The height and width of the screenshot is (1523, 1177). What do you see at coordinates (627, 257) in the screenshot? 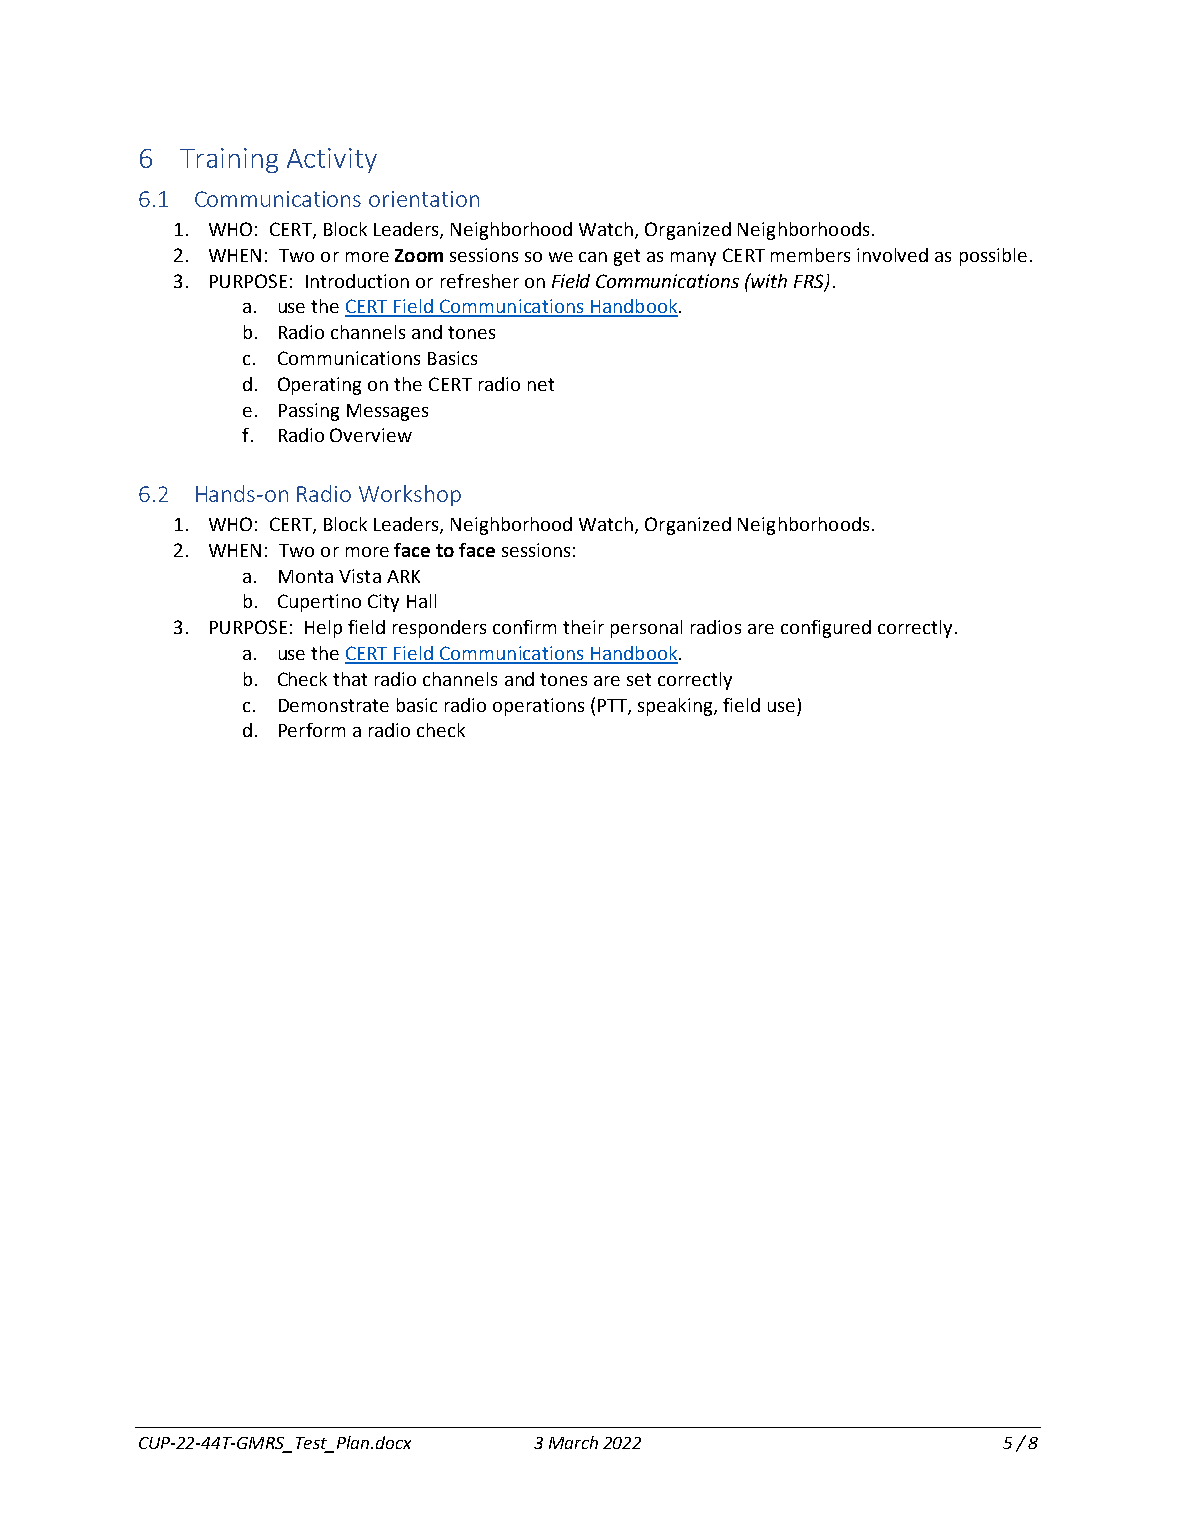
I see `get` at bounding box center [627, 257].
